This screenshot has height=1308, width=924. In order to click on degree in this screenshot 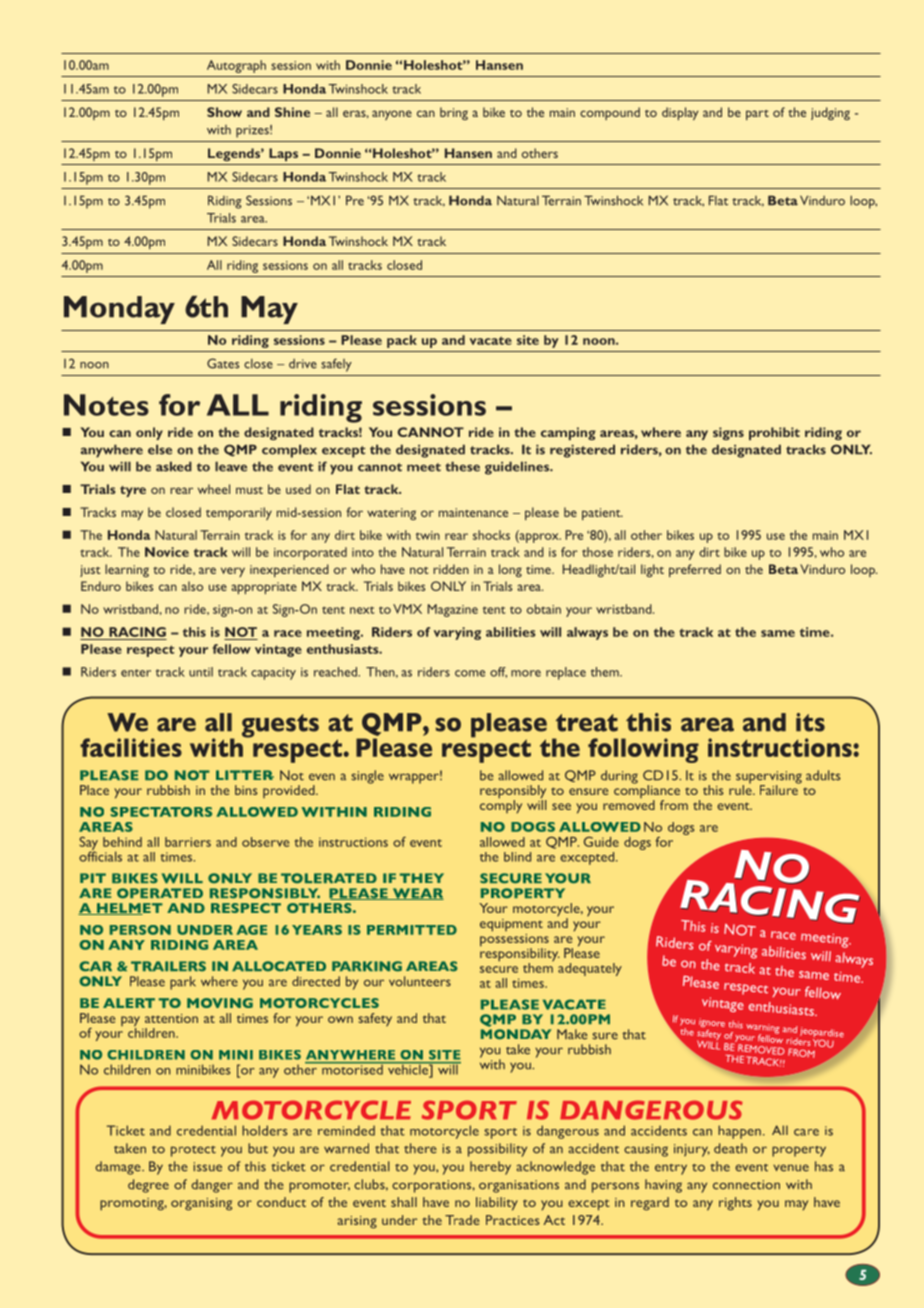, I will do `click(148, 1186)`.
